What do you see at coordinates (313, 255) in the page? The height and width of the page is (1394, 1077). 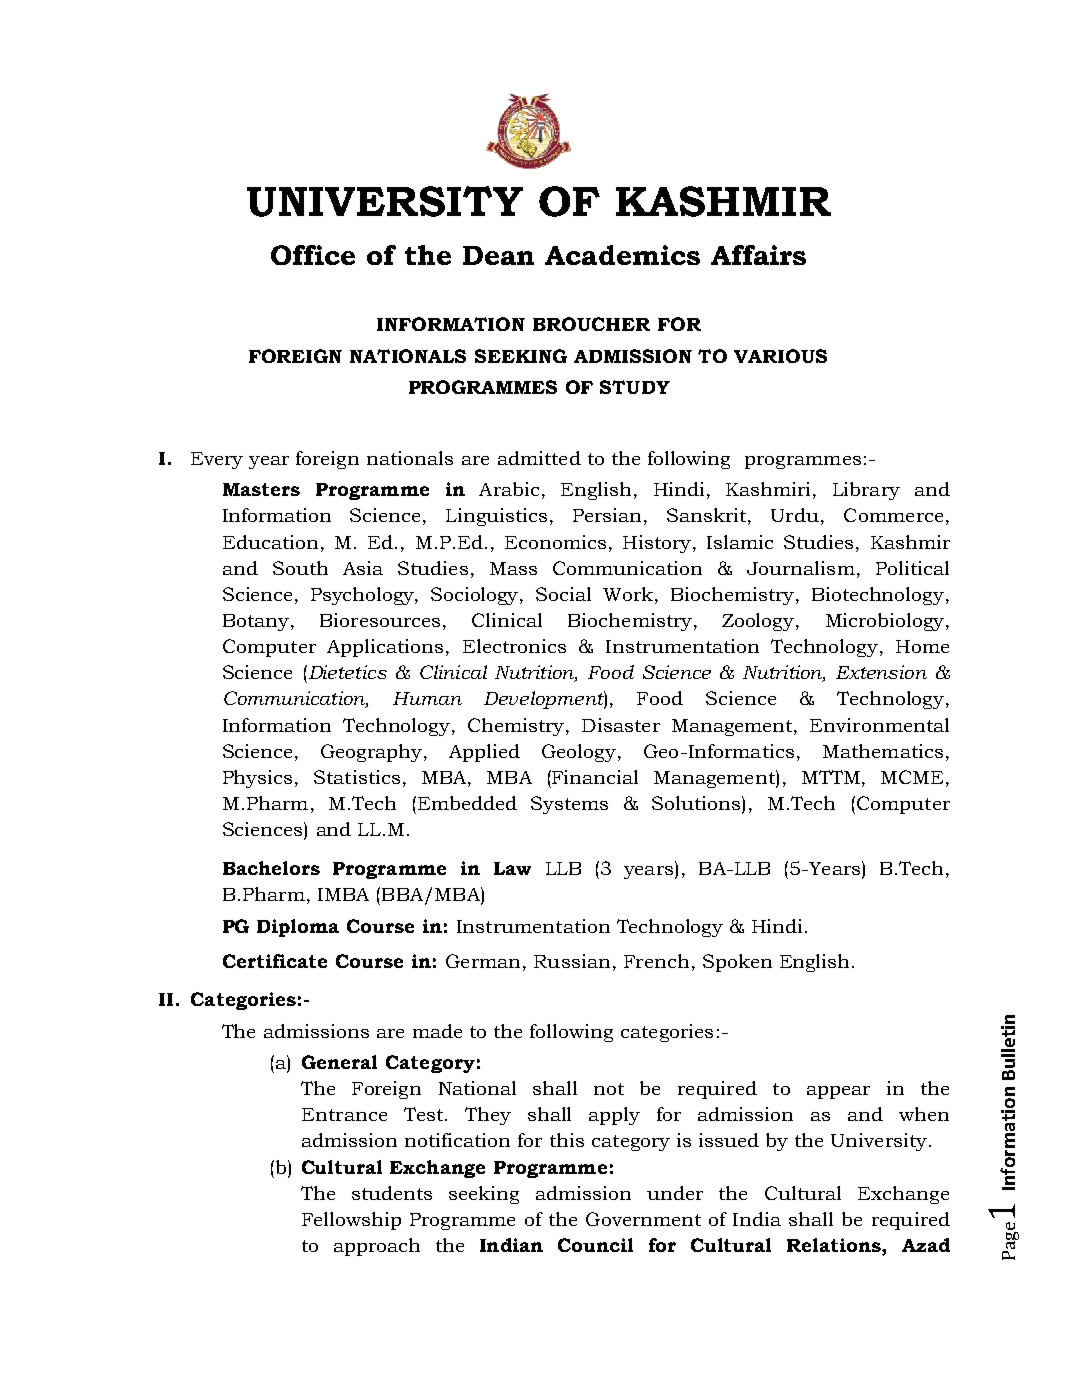 I see `Office` at bounding box center [313, 255].
